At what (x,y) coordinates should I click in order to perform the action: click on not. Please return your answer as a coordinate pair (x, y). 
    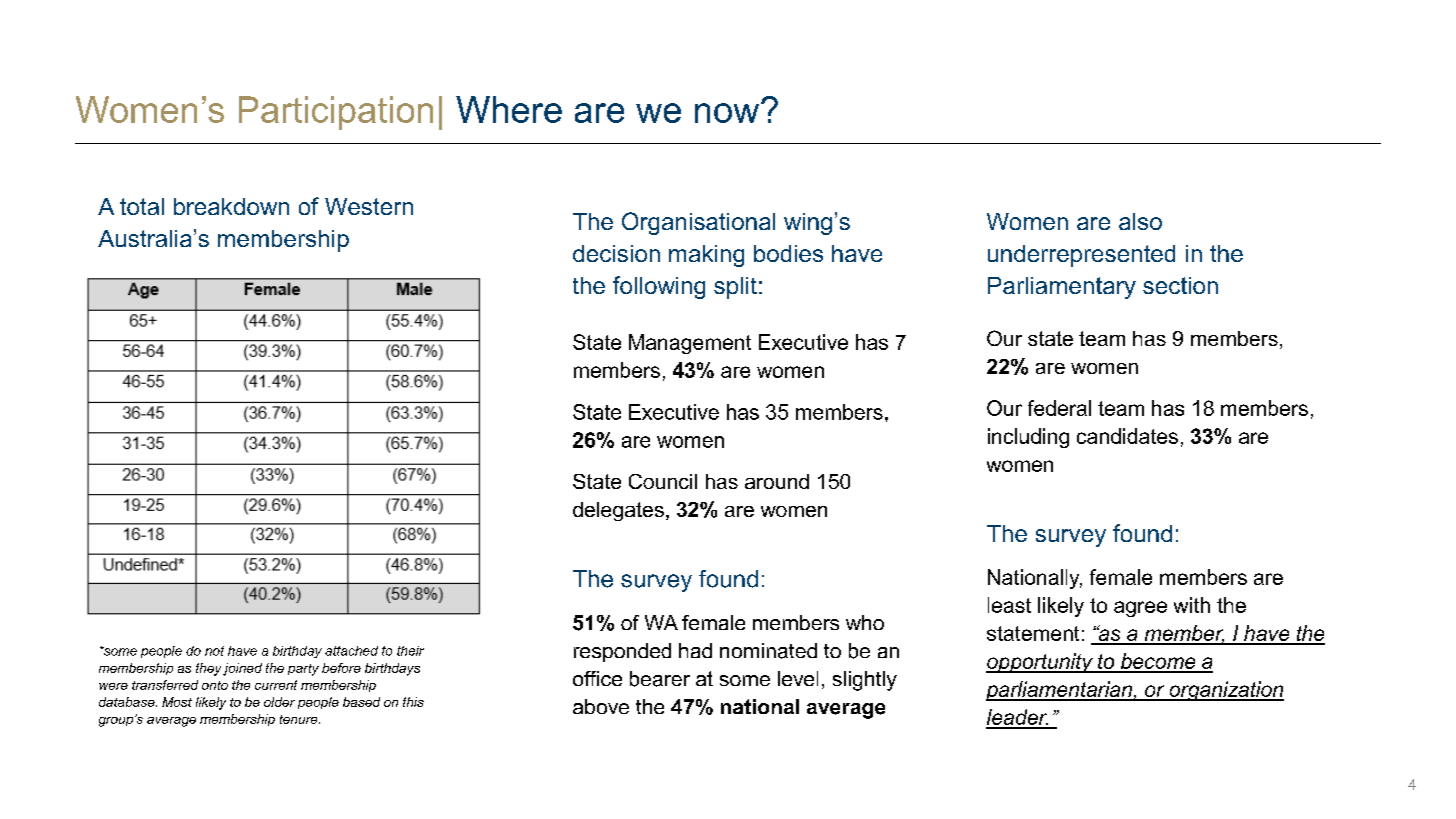
    Looking at the image, I should click on (214, 651).
